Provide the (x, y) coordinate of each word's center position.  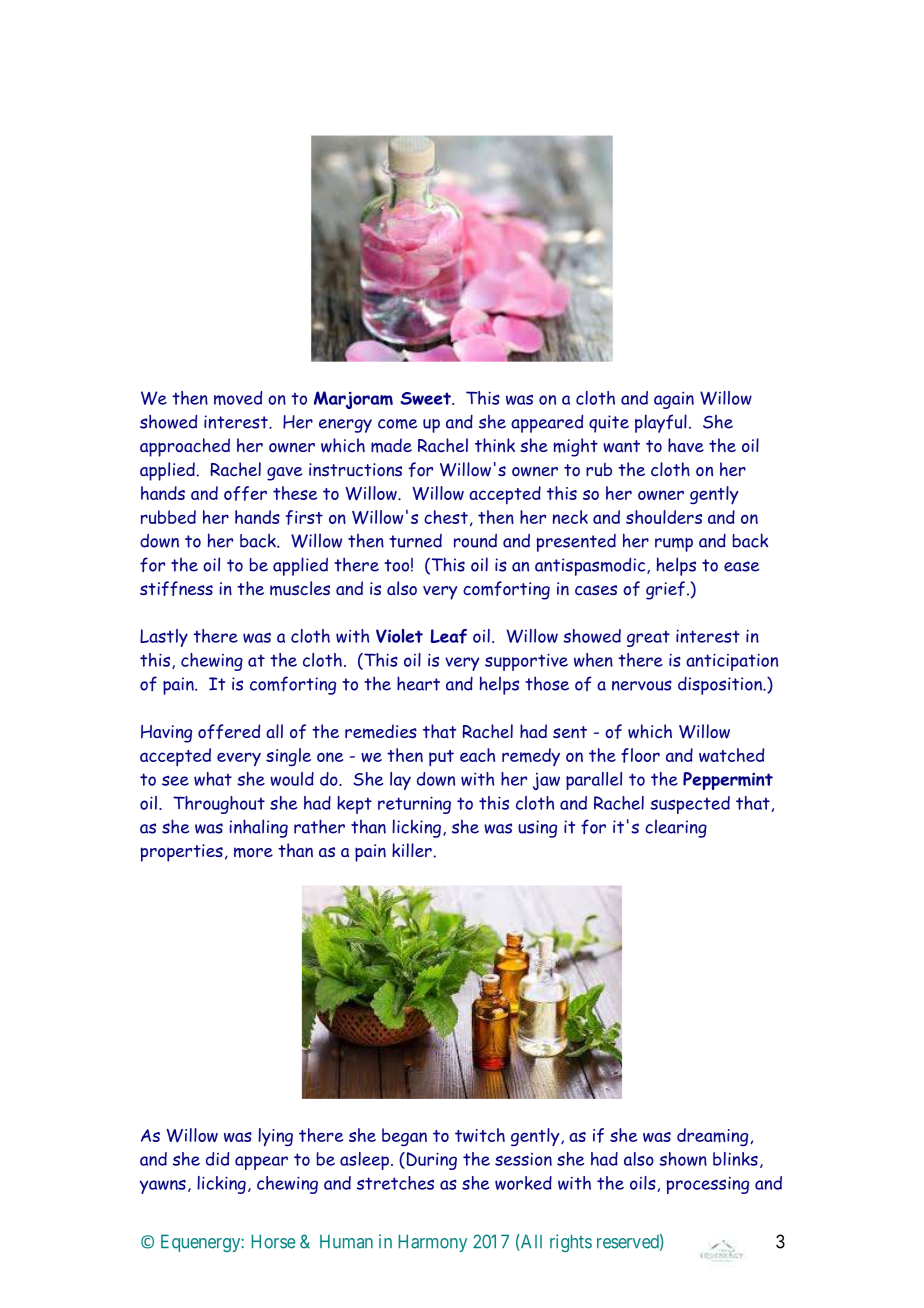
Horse (273, 1241)
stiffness (176, 588)
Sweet (426, 398)
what (213, 779)
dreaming (714, 1137)
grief (665, 590)
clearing (676, 828)
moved (238, 398)
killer (413, 850)
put (441, 758)
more (253, 852)
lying (275, 1137)
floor (640, 755)
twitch (480, 1135)
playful (661, 423)
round (475, 541)
